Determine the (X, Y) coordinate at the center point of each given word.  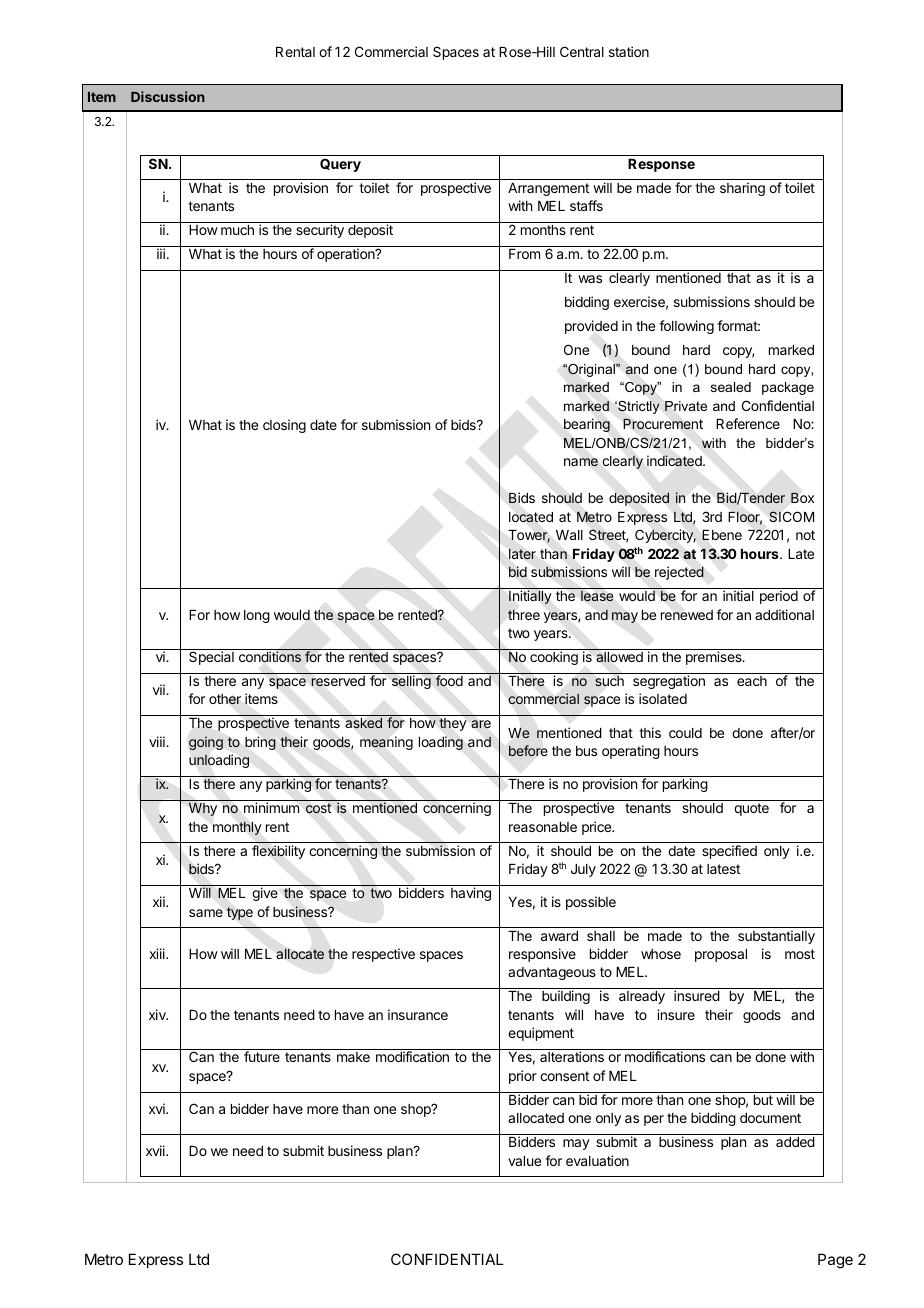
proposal (721, 955)
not (805, 535)
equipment (541, 1034)
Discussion (168, 96)
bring (260, 743)
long (257, 616)
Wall (569, 535)
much (237, 230)
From (524, 254)
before (528, 750)
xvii (156, 1150)
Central (582, 51)
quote (751, 809)
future (262, 1056)
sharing (742, 189)
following (686, 327)
